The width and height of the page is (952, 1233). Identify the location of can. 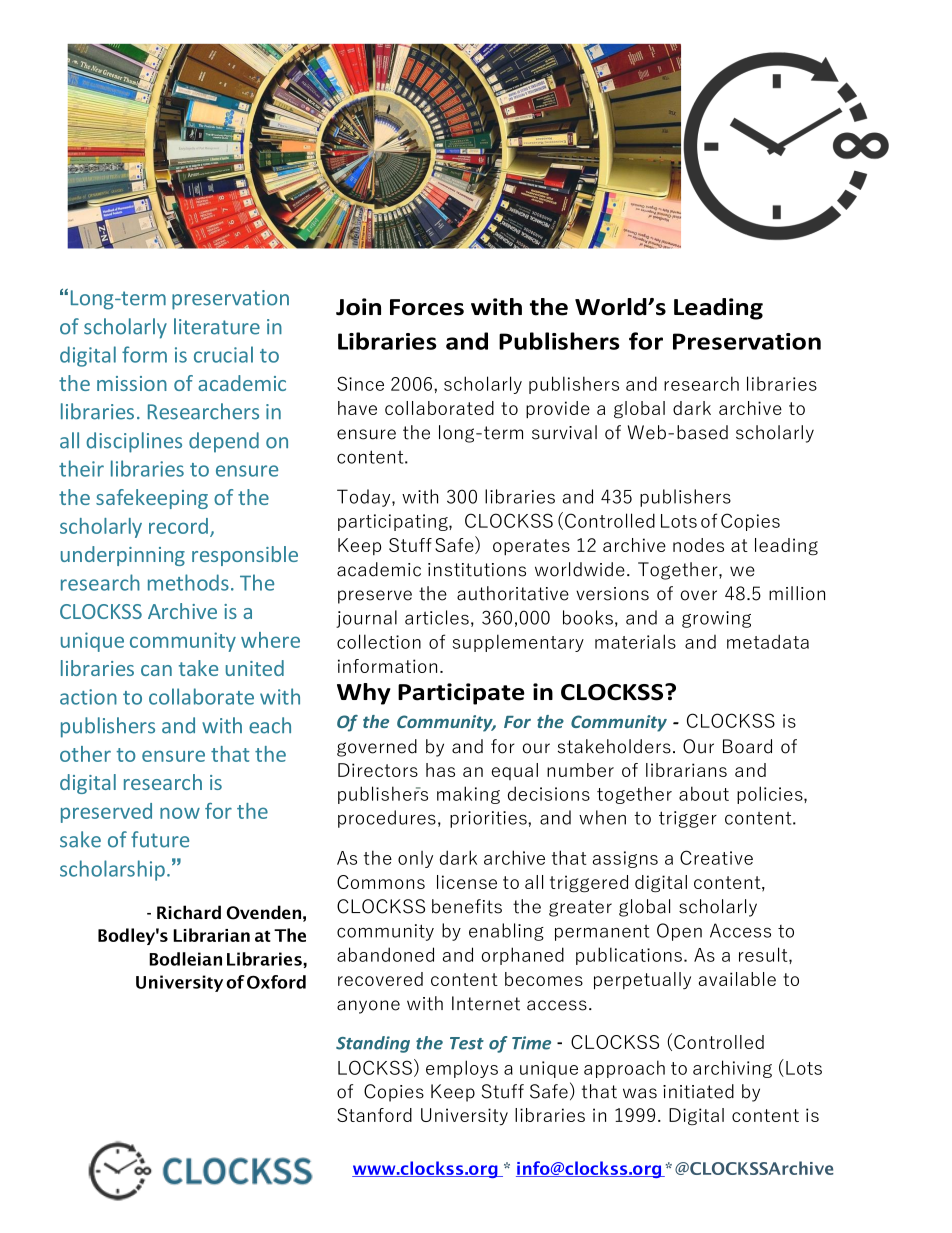
(156, 670).
